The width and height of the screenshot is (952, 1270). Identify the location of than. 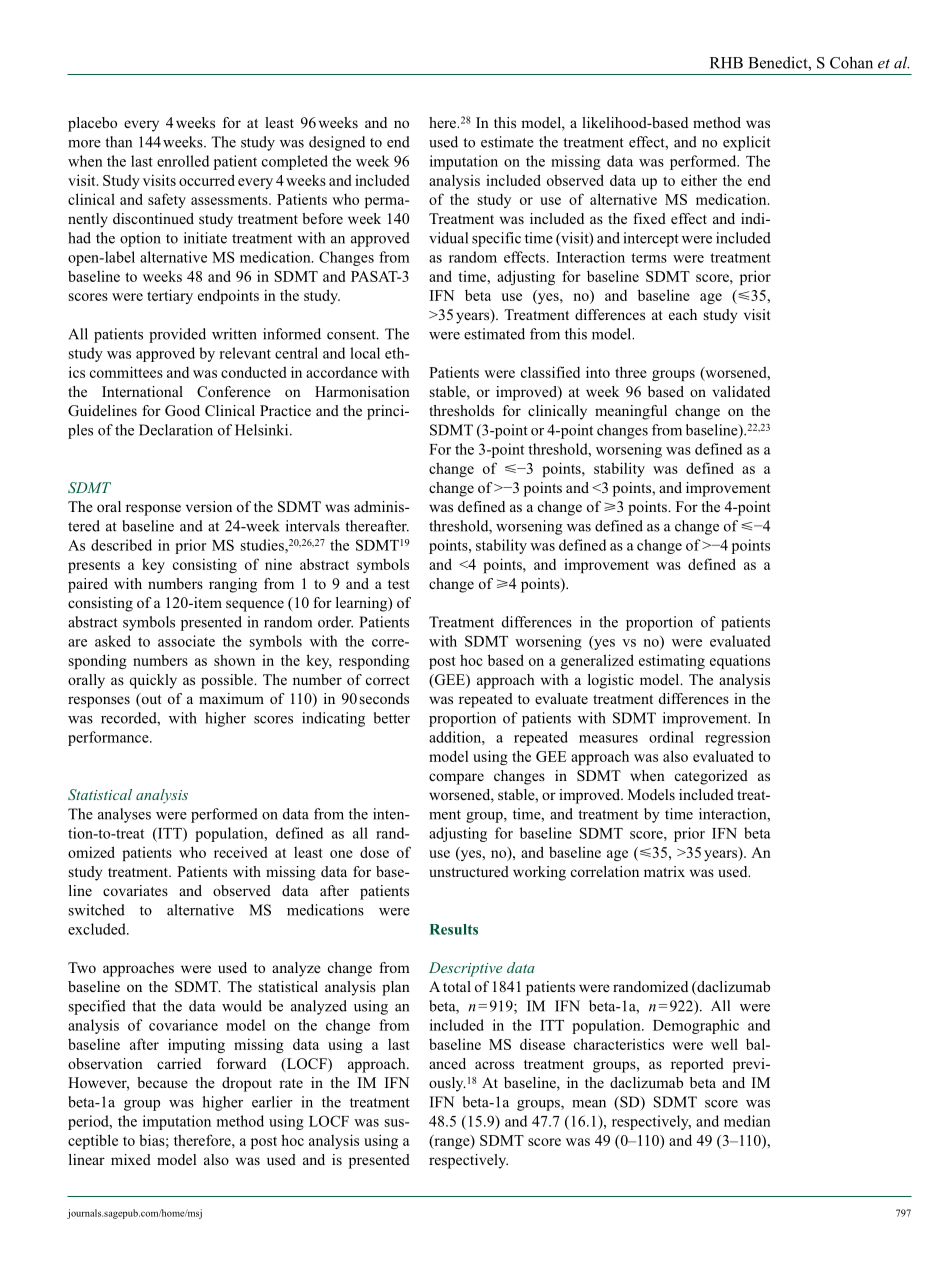
(118, 142).
